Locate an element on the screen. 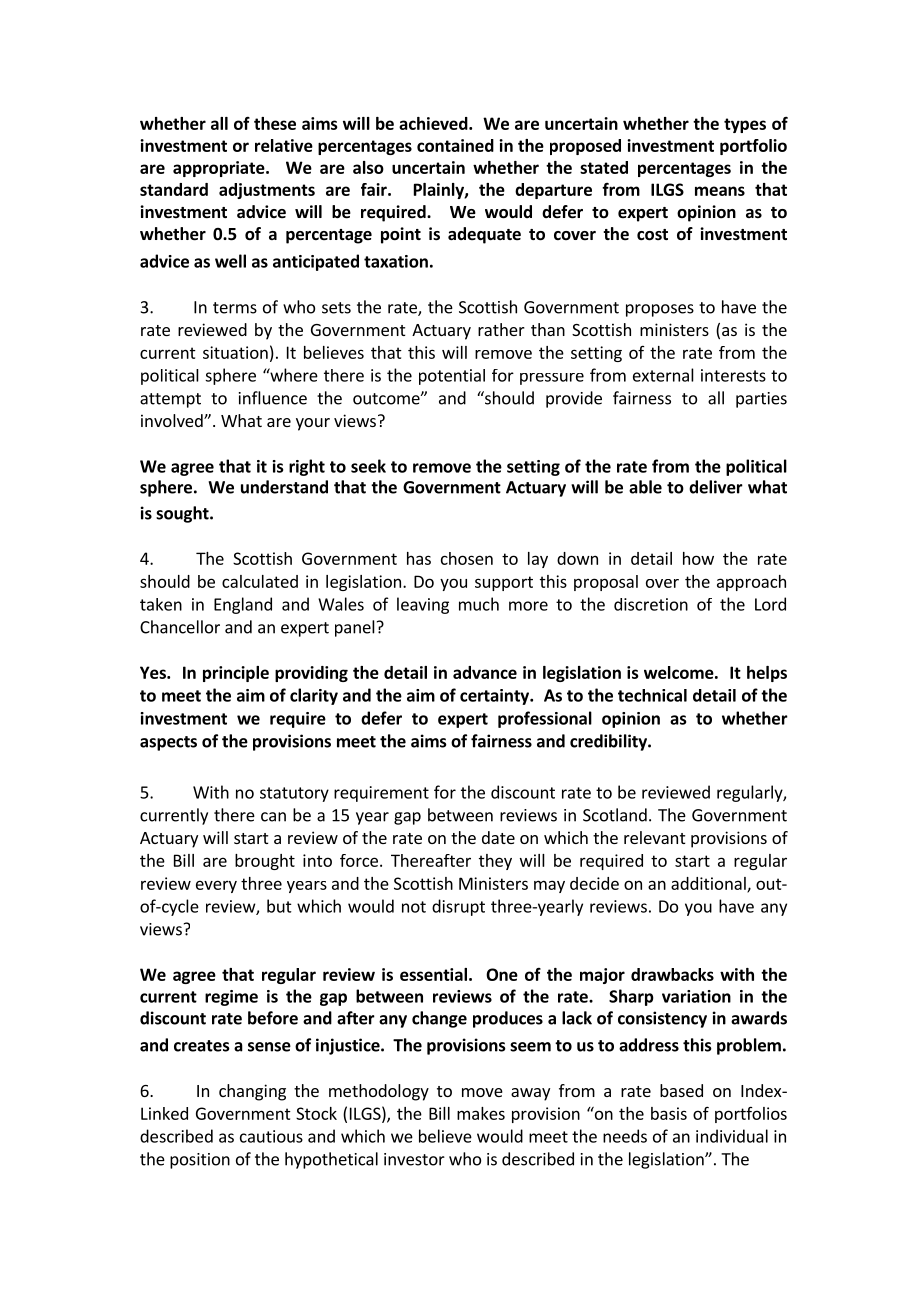  chosen is located at coordinates (467, 558).
